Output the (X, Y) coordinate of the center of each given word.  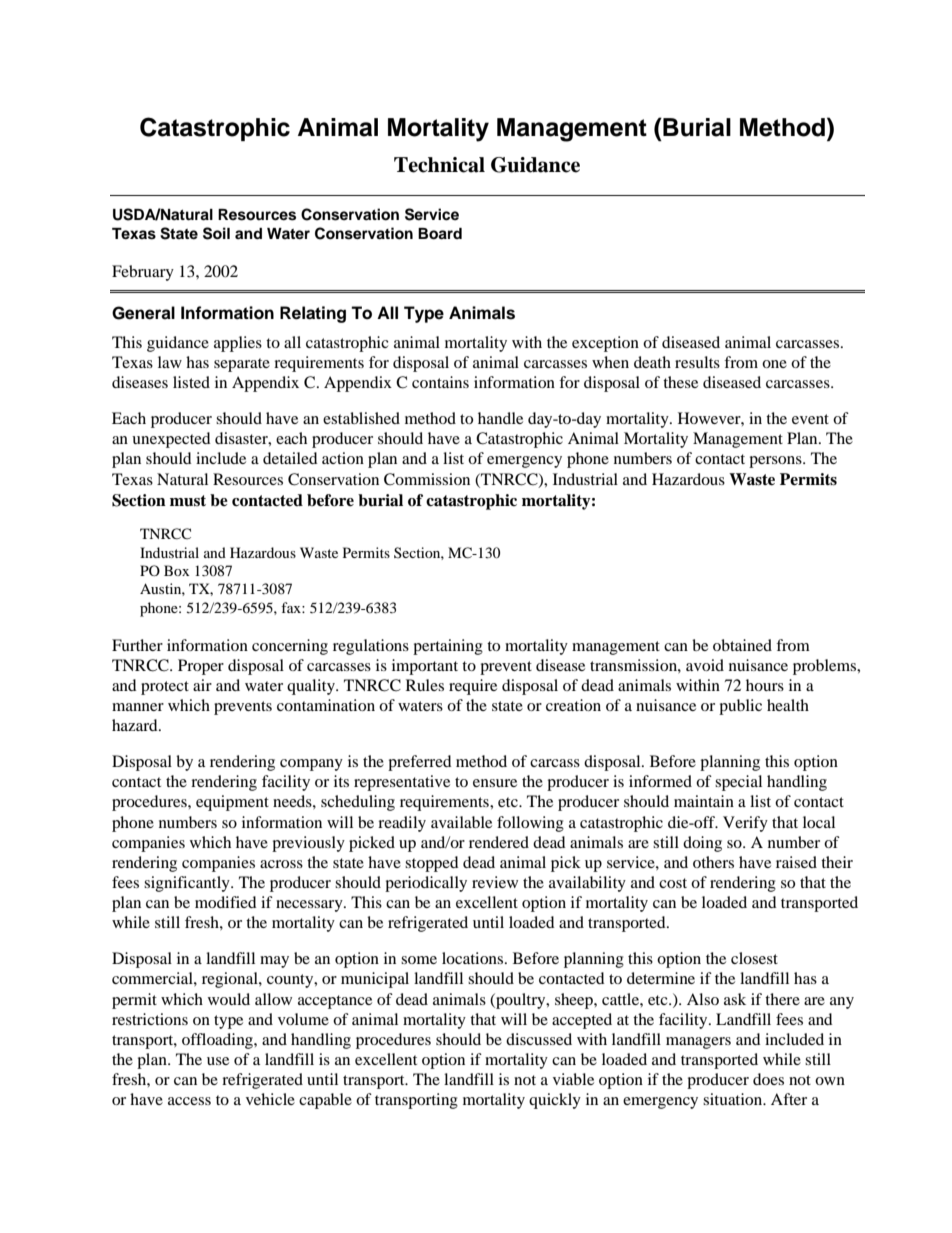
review (495, 882)
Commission (427, 479)
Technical (439, 165)
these (680, 382)
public (740, 707)
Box (176, 570)
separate (242, 365)
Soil (216, 233)
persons (776, 462)
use (218, 1061)
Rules (425, 685)
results (697, 362)
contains (440, 382)
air (202, 685)
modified (226, 902)
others (713, 862)
